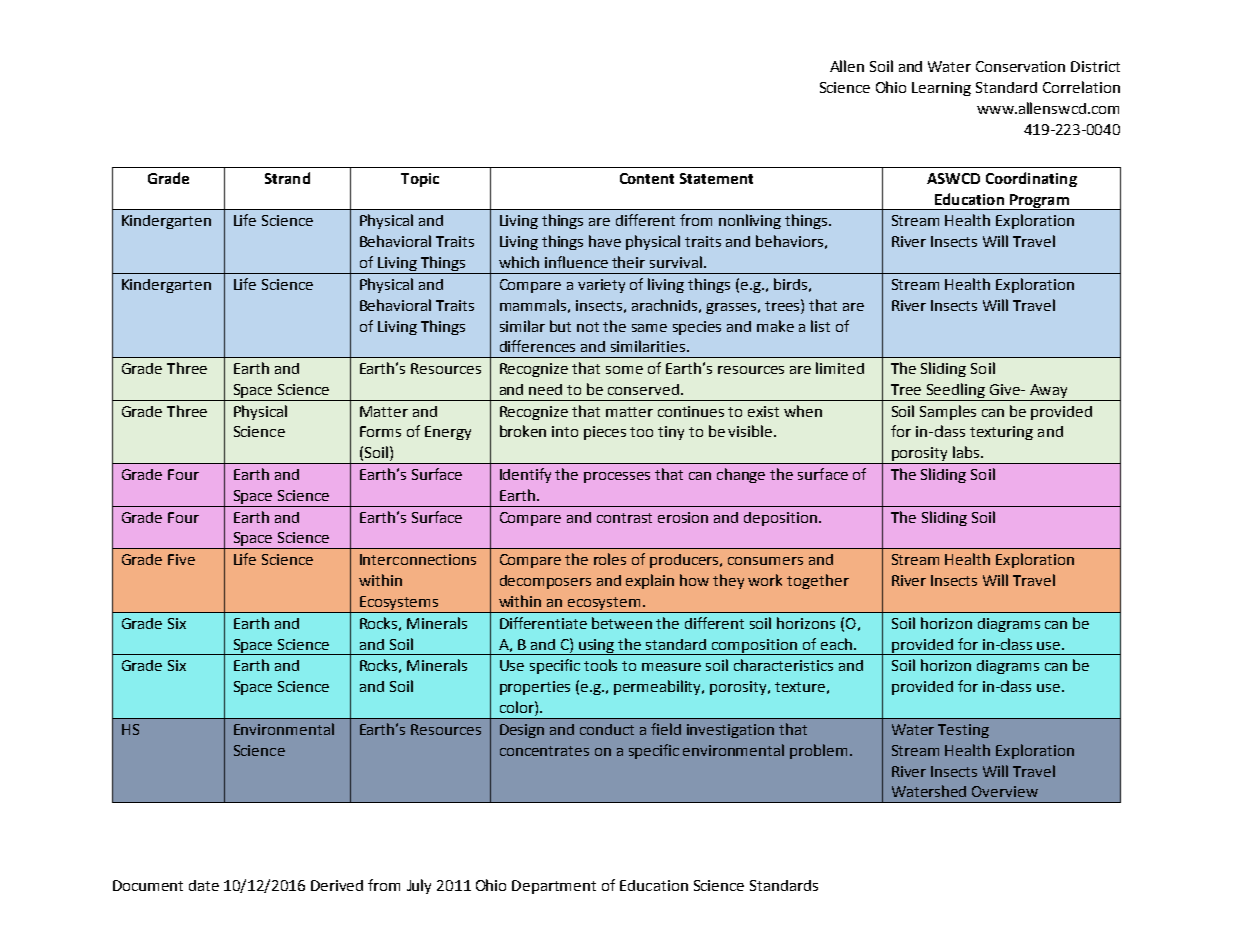  What do you see at coordinates (647, 178) in the image?
I see `Content` at bounding box center [647, 178].
